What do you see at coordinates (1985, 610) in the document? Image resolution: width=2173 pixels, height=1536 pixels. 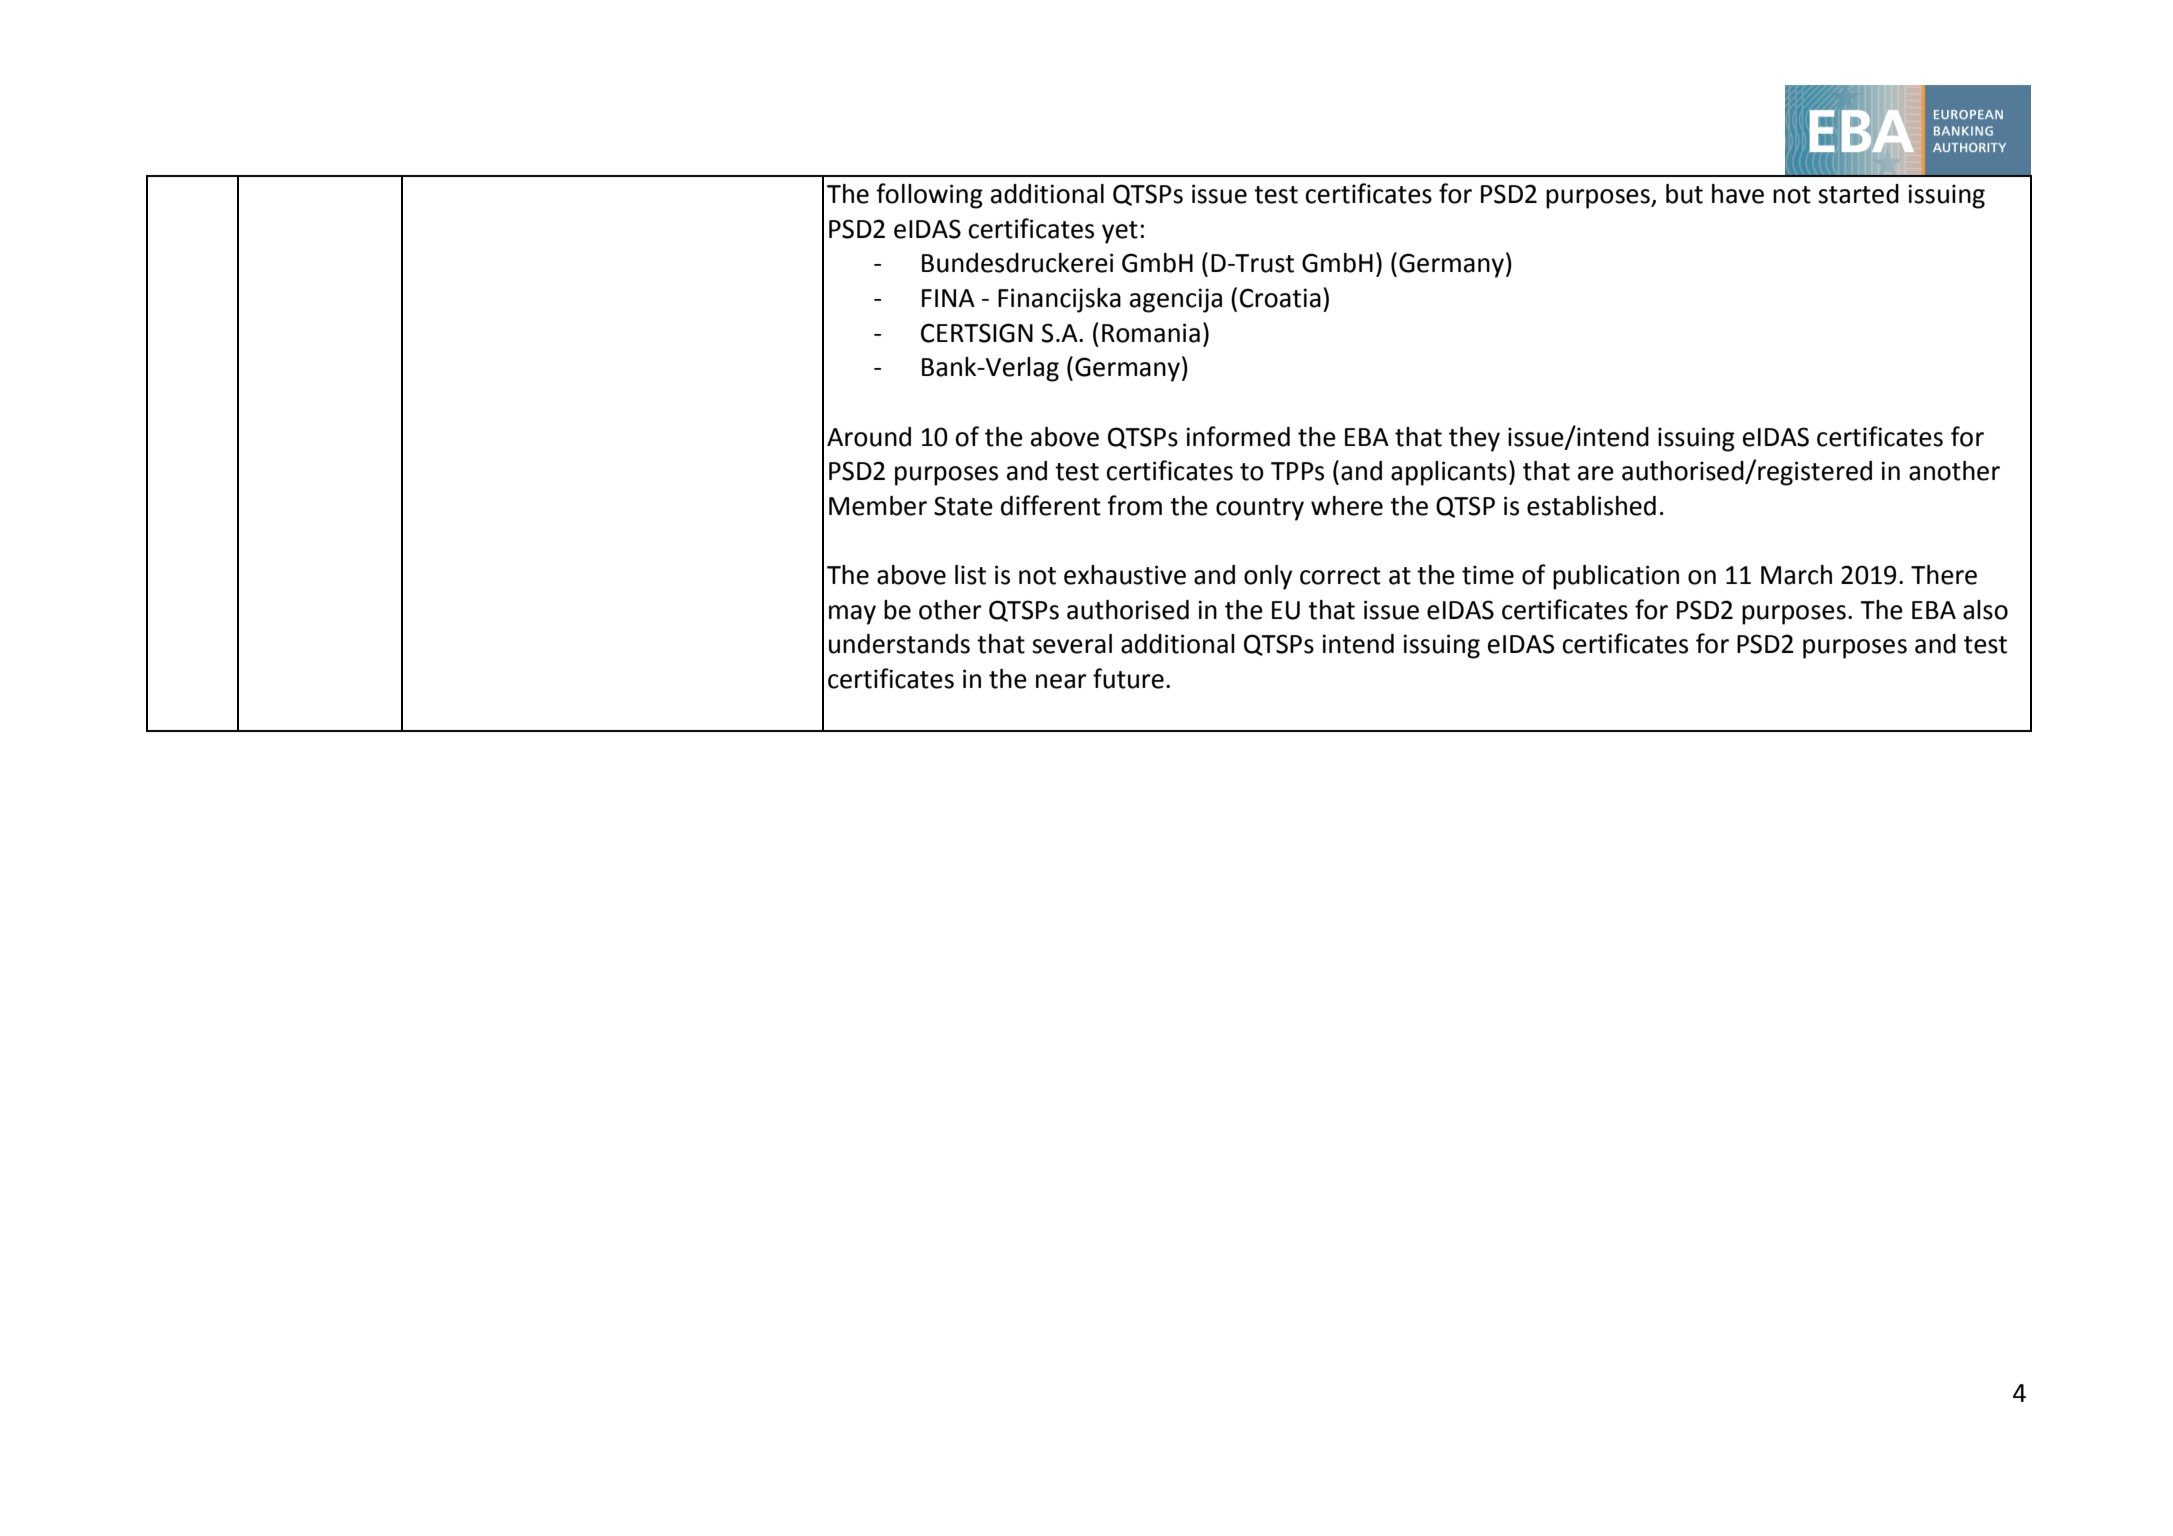 I see `also` at bounding box center [1985, 610].
